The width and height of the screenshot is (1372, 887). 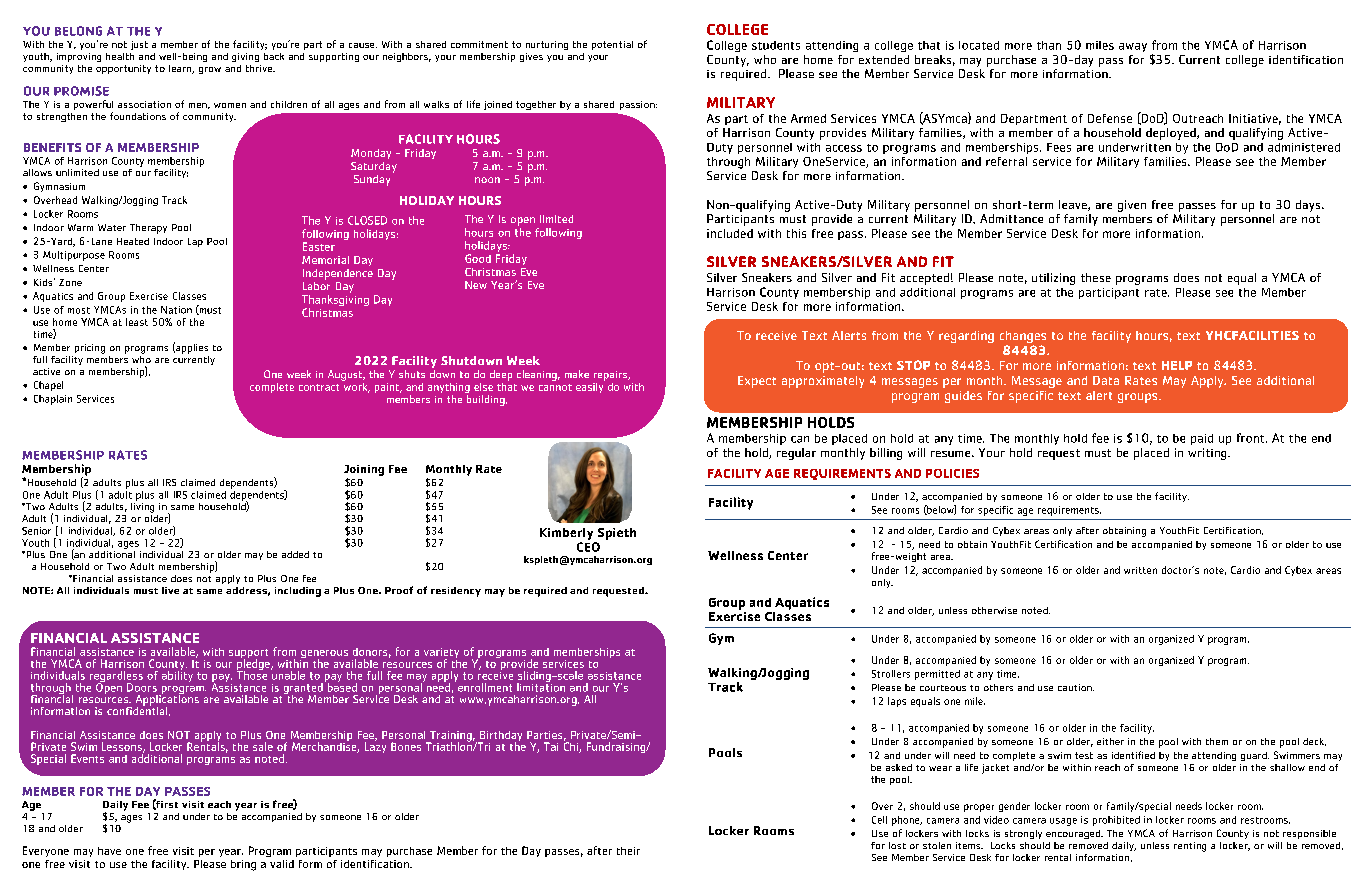 I want to click on grow, so click(x=210, y=70).
